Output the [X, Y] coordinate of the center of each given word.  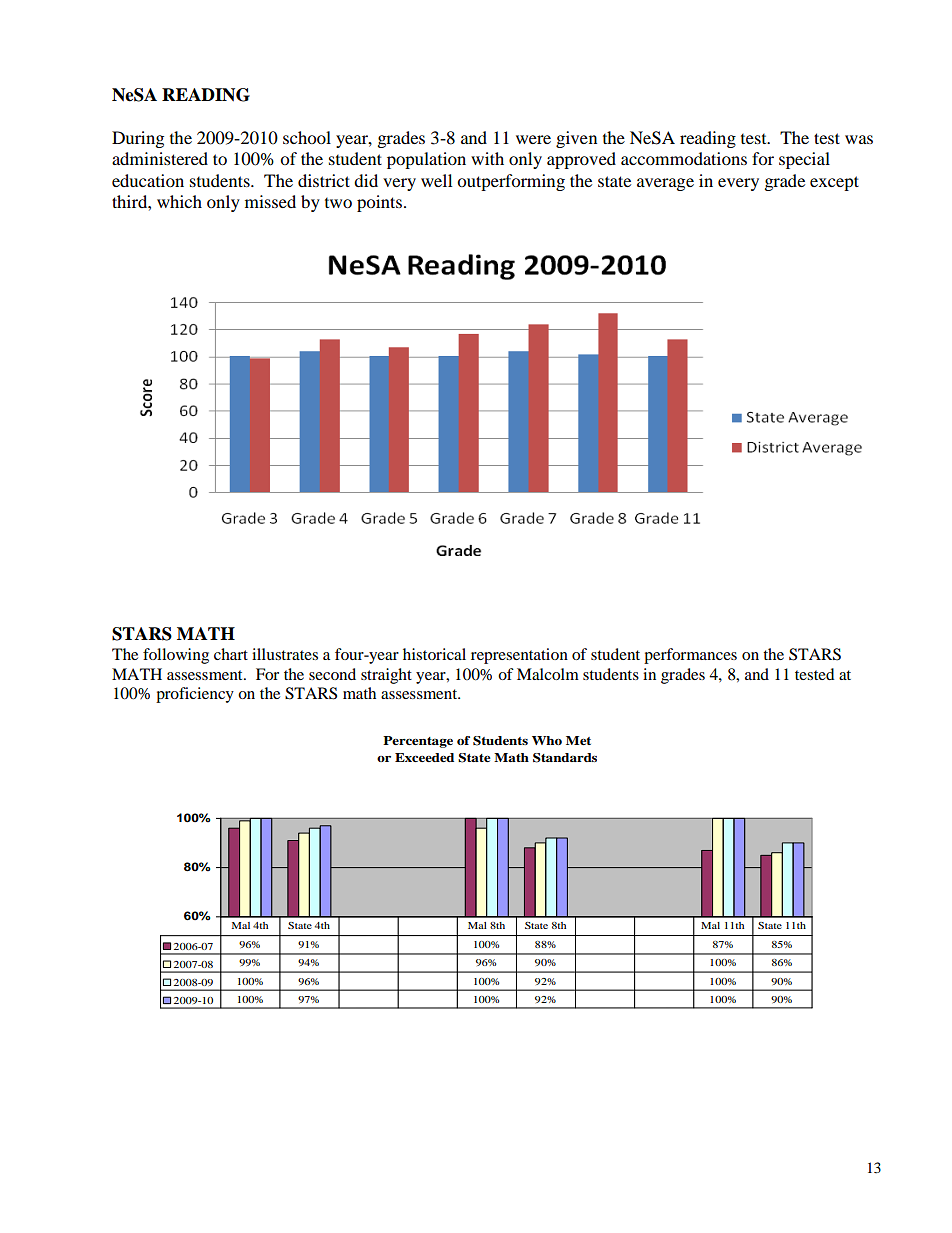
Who [547, 740]
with [487, 158]
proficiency [195, 695]
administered [160, 158]
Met [578, 740]
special [804, 160]
